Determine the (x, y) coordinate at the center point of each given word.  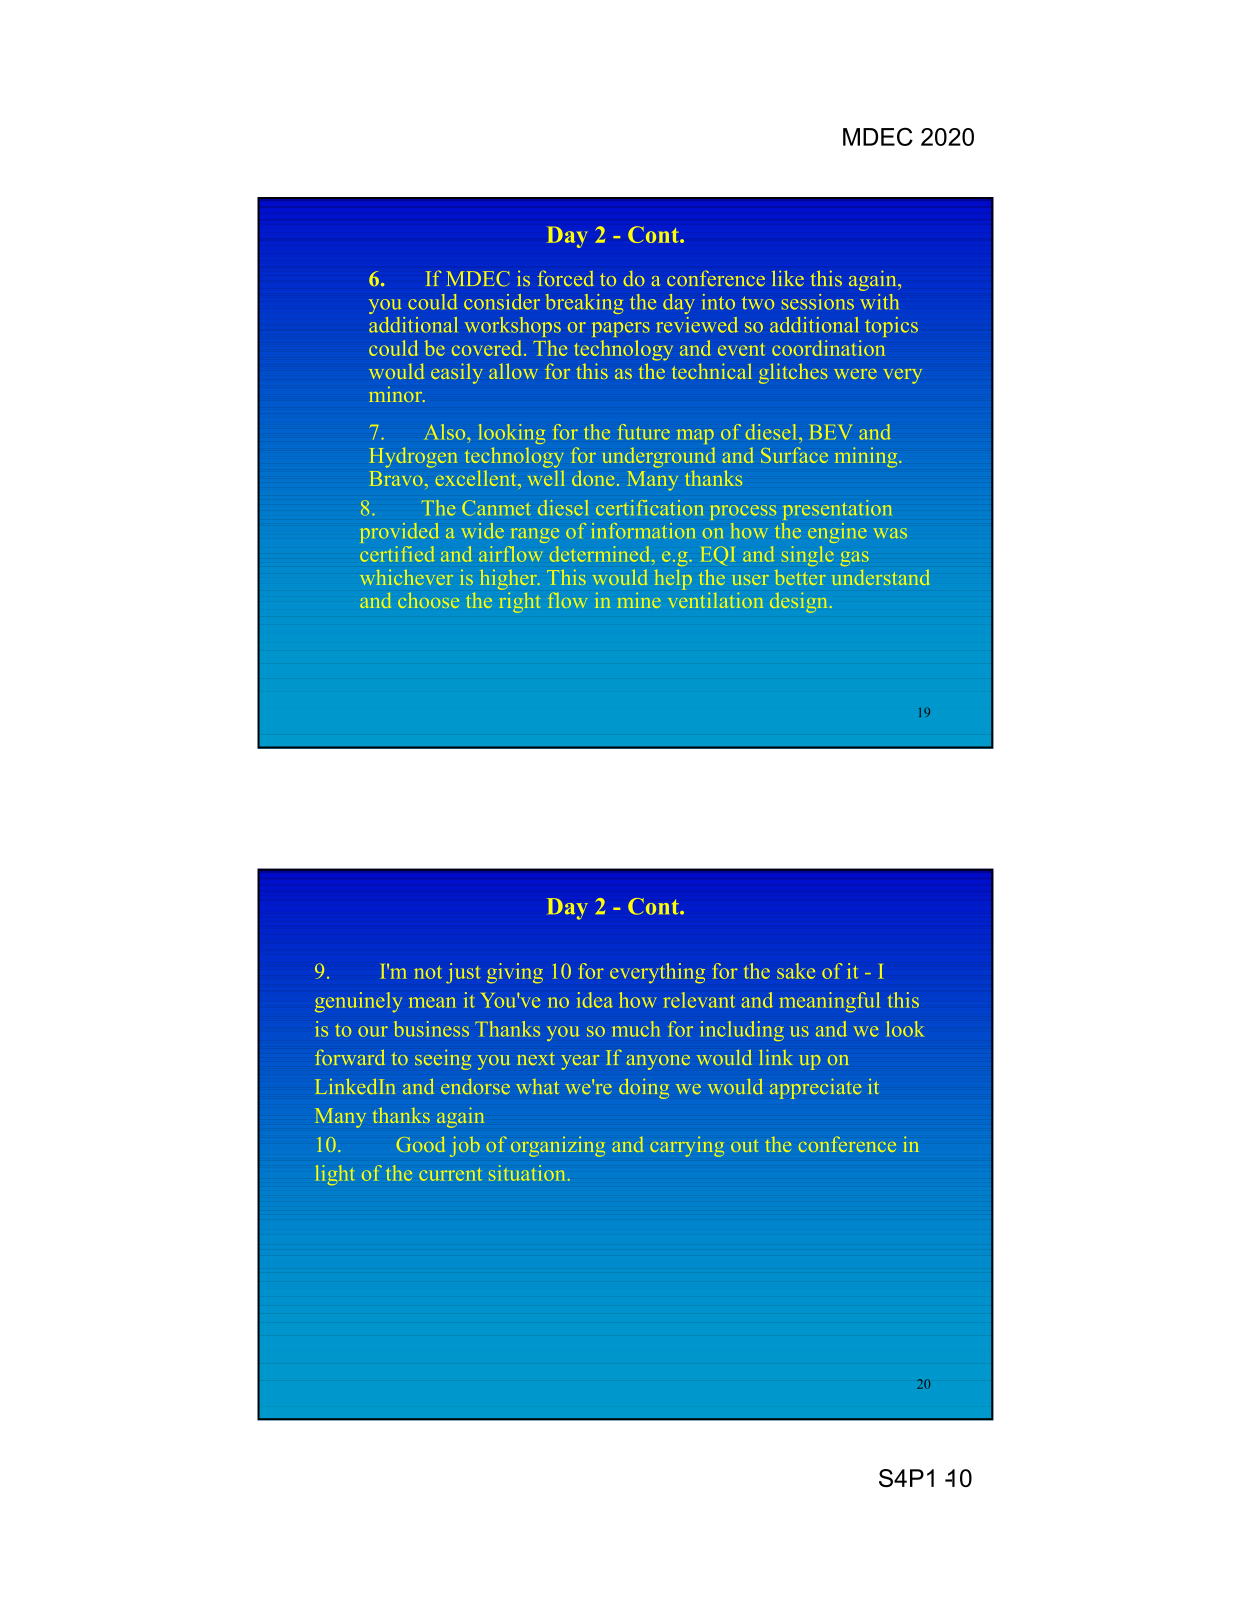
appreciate (815, 1089)
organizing (558, 1147)
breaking (584, 304)
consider (502, 302)
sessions (818, 302)
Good (420, 1144)
